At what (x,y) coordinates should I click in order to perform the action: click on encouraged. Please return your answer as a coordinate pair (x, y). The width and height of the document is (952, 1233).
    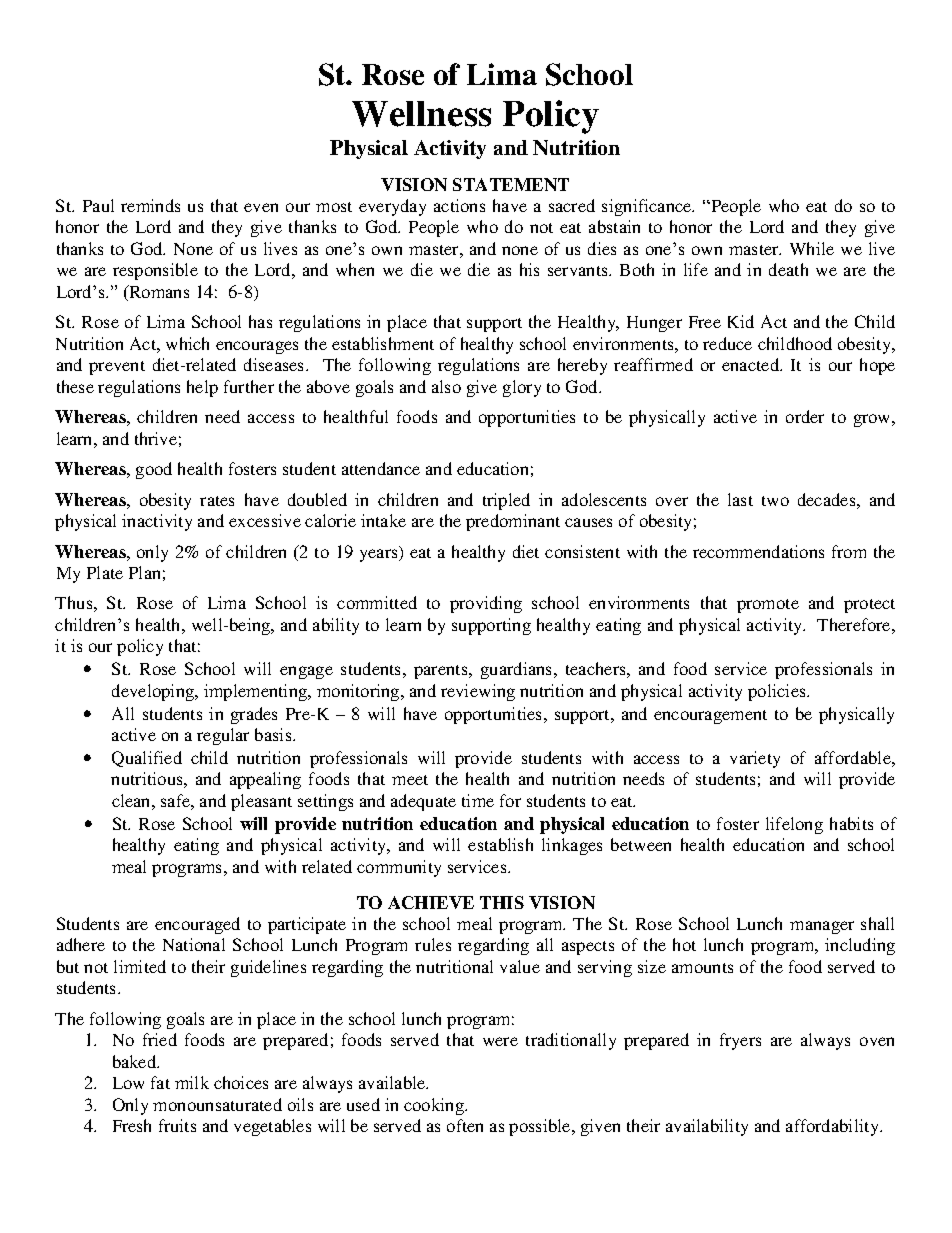
    Looking at the image, I should click on (197, 925).
